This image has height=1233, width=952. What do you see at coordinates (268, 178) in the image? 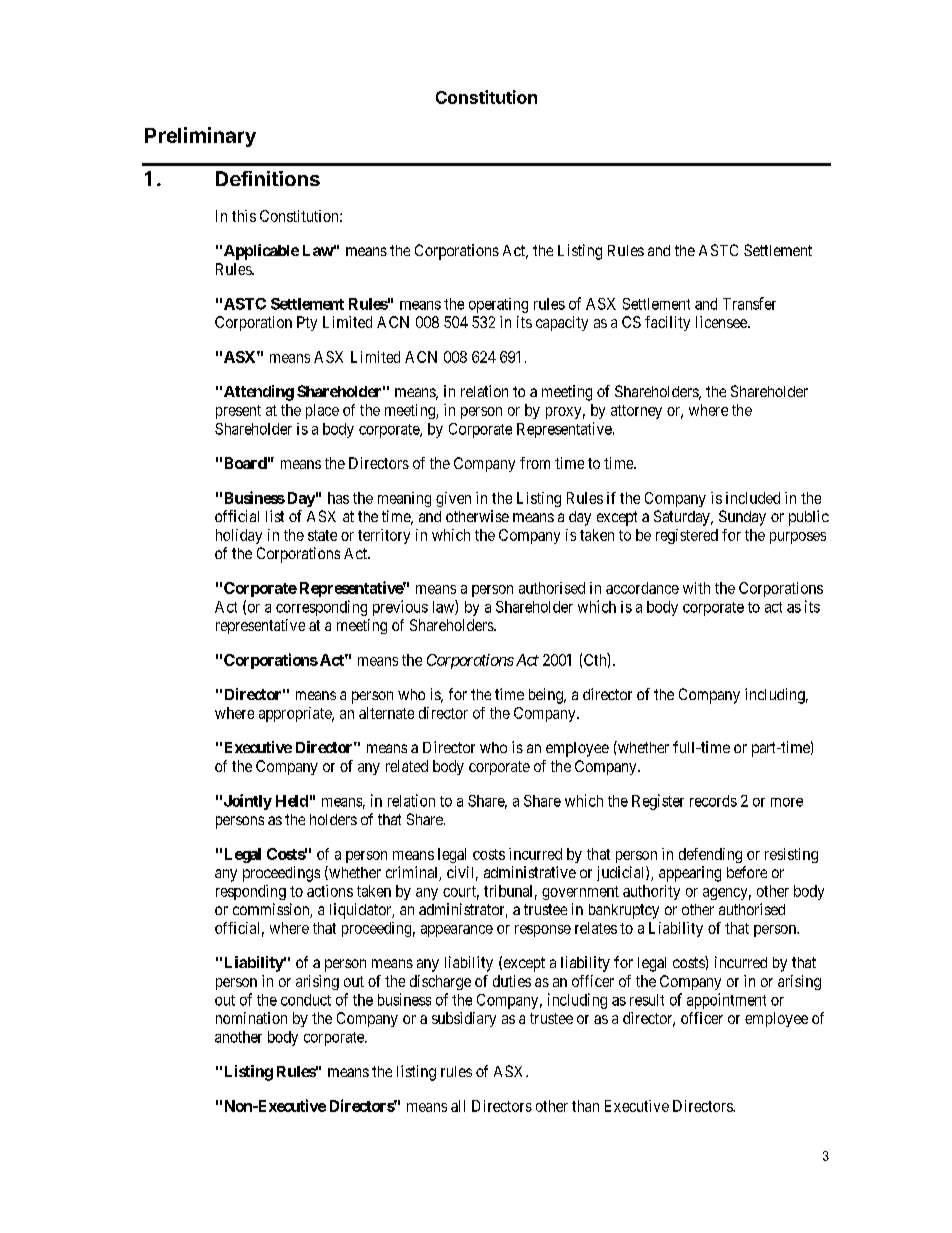
I see `Definitions` at bounding box center [268, 178].
